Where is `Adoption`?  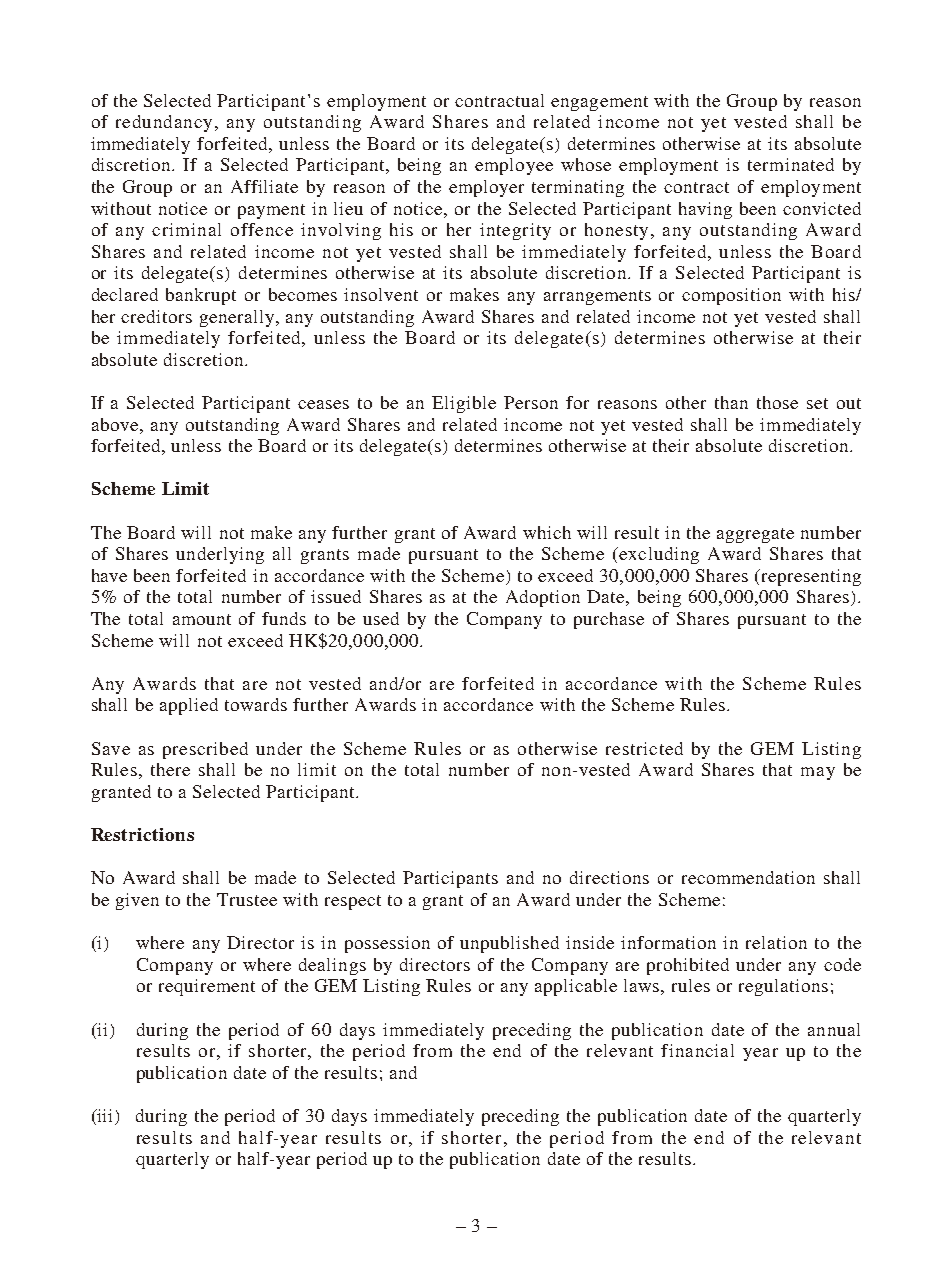
Adoption is located at coordinates (543, 598).
